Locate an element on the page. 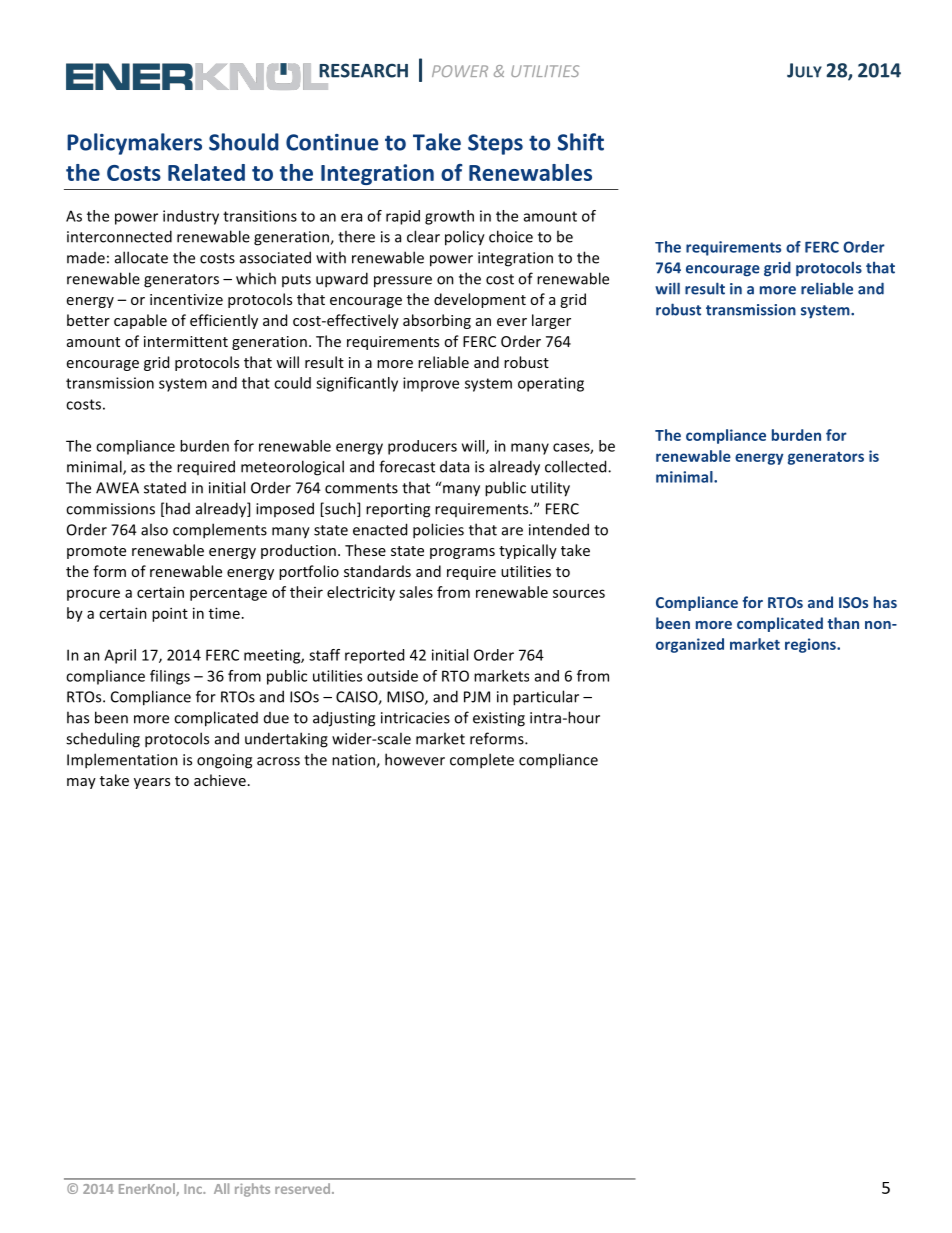 The height and width of the page is (1233, 952). regions is located at coordinates (811, 645).
